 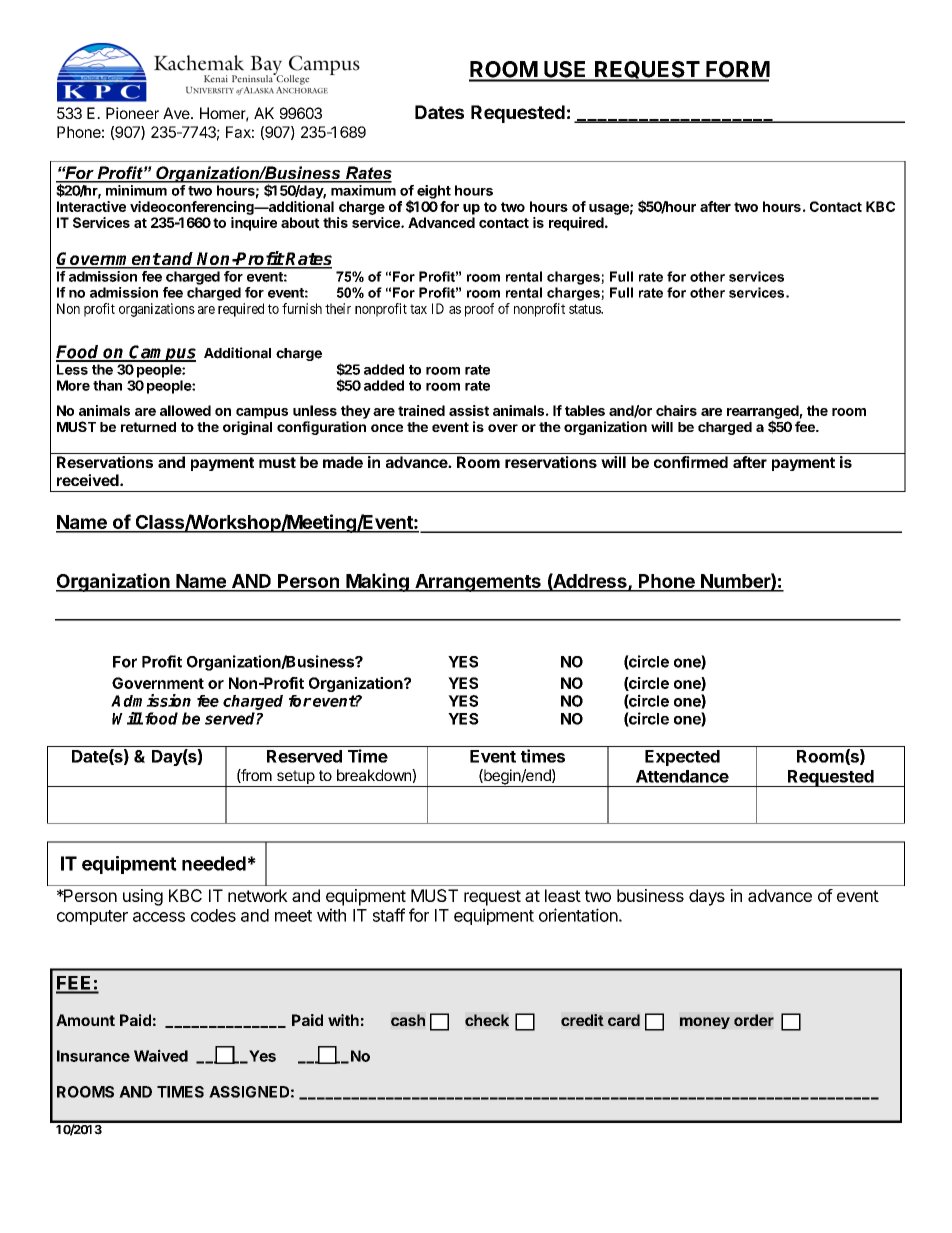 I want to click on breakdown, so click(x=375, y=775).
